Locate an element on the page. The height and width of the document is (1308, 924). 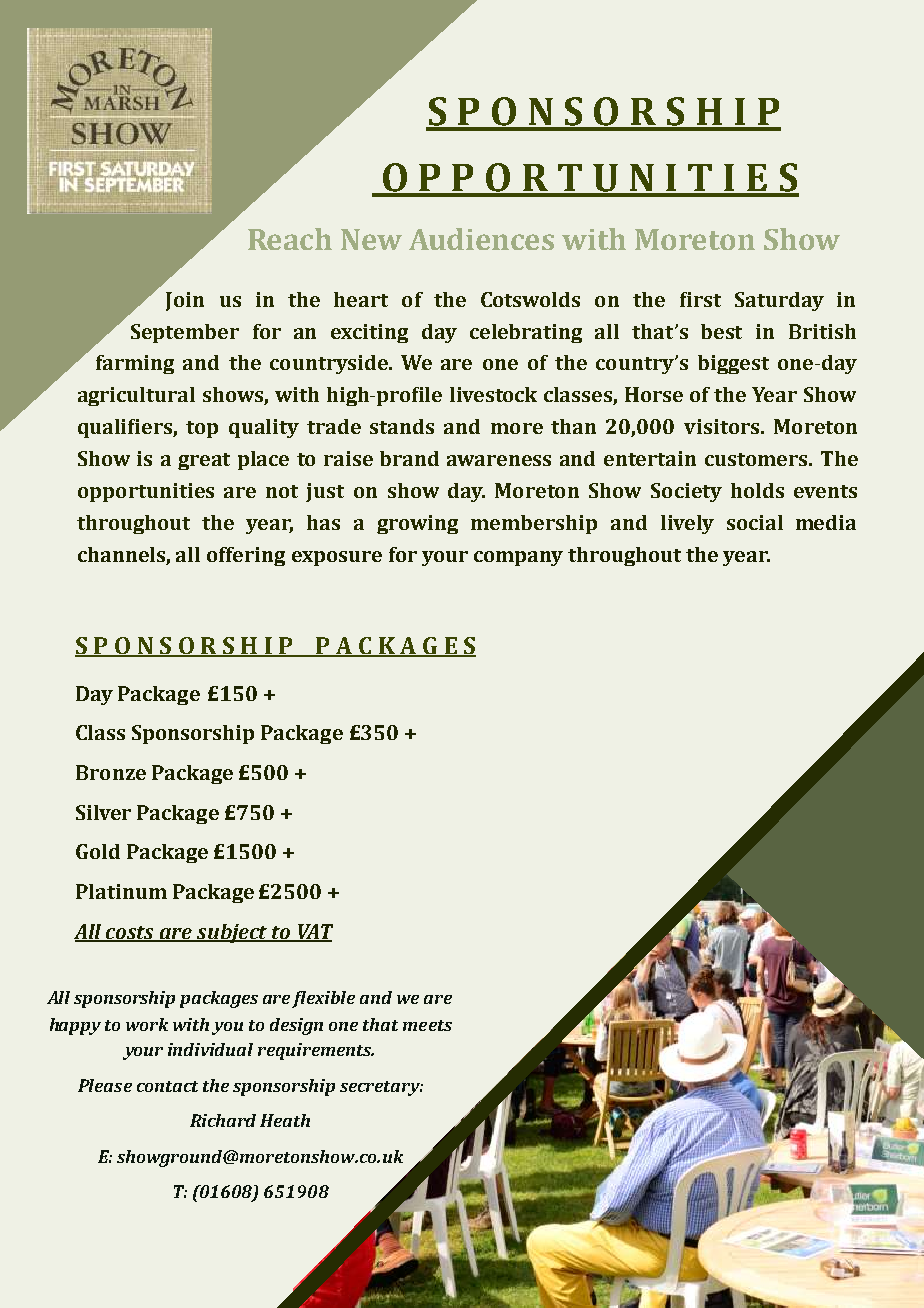
contact is located at coordinates (167, 1086).
